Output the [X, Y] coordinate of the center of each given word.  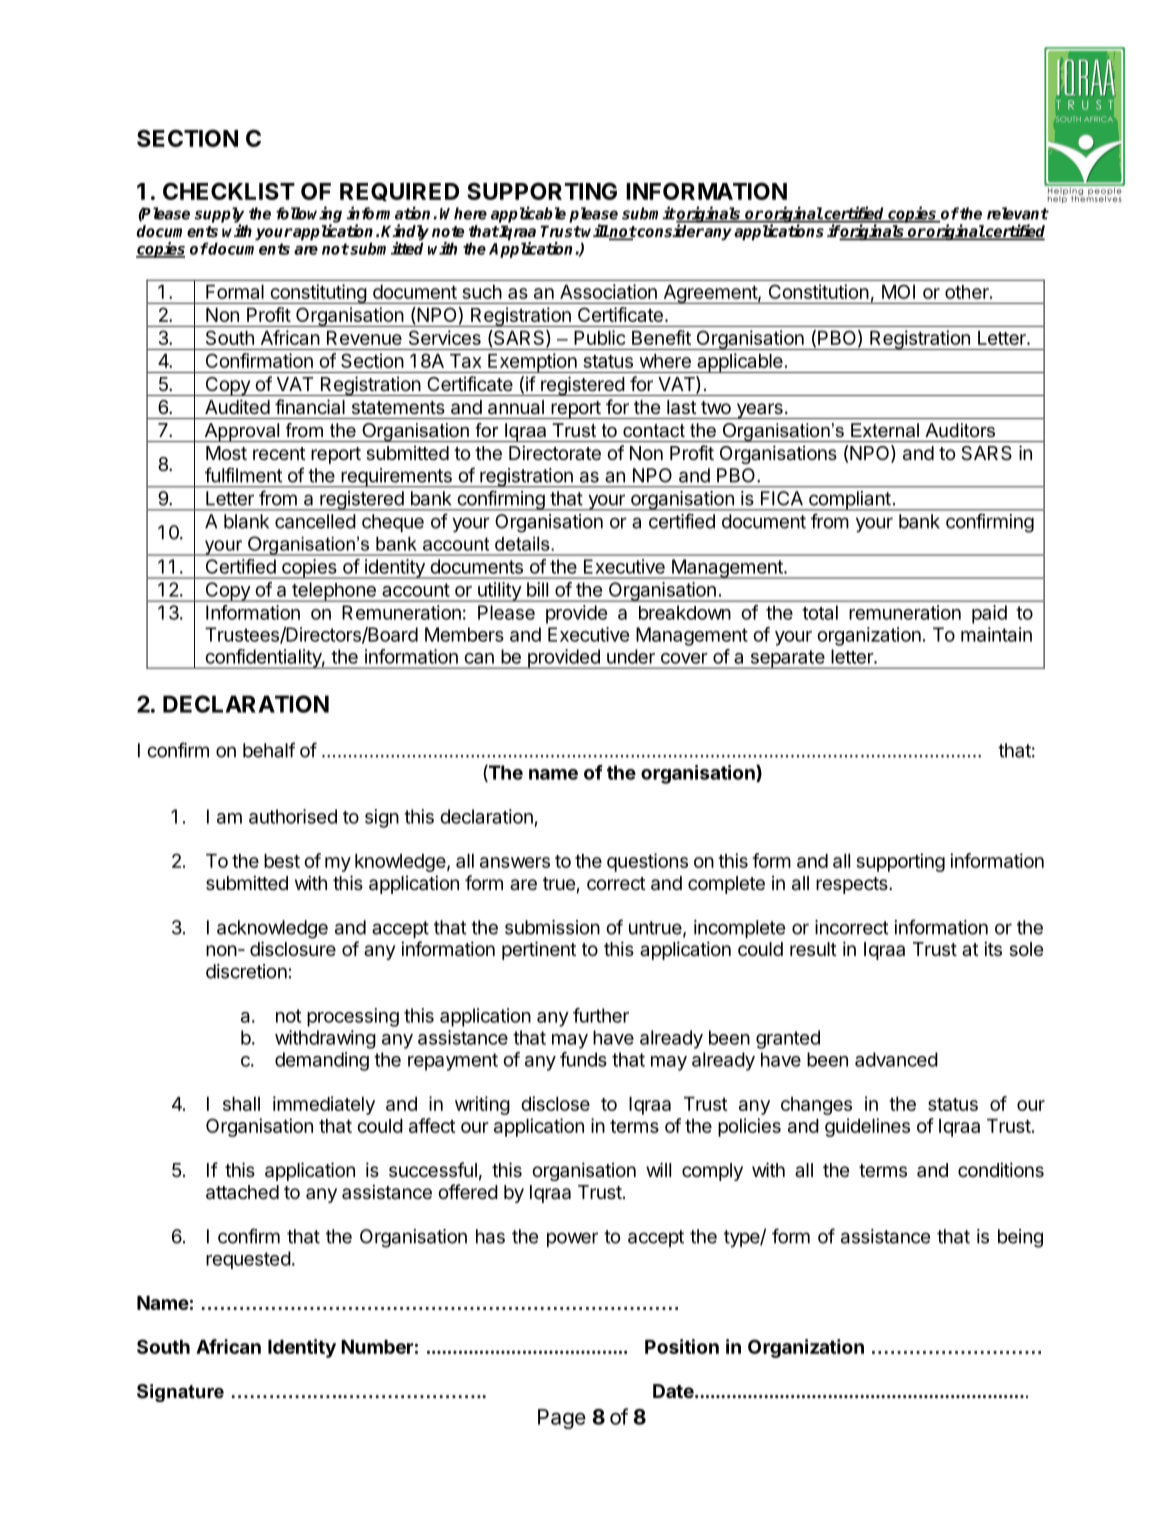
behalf [269, 750]
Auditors [960, 430]
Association [608, 291]
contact [654, 430]
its [993, 948]
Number [377, 1347]
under [631, 656]
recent [279, 453]
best [282, 861]
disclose [555, 1103]
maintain [996, 634]
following [309, 215]
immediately [324, 1105]
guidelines [867, 1127]
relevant [1018, 213]
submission [552, 927]
